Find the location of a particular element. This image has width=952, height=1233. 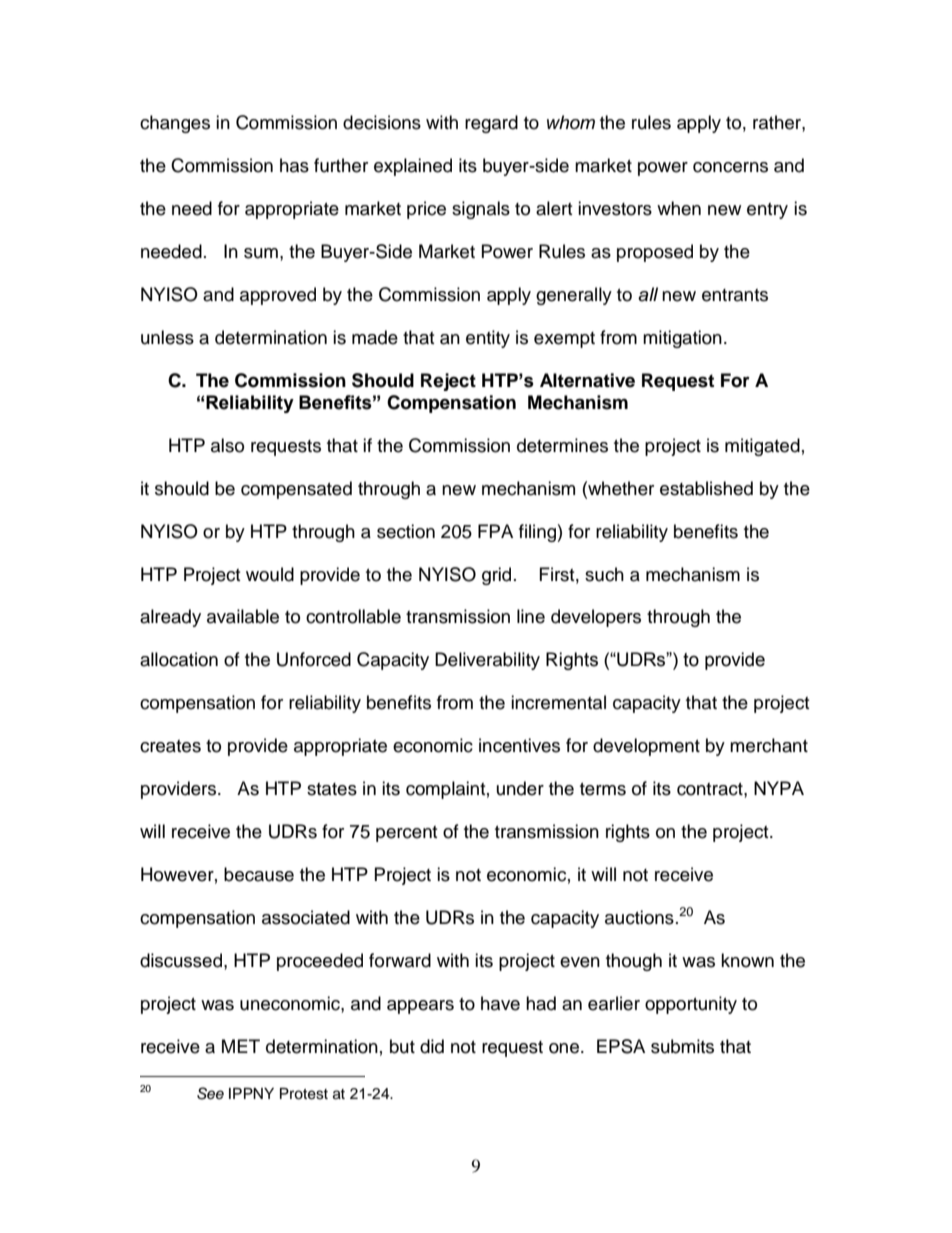

such is located at coordinates (604, 574).
